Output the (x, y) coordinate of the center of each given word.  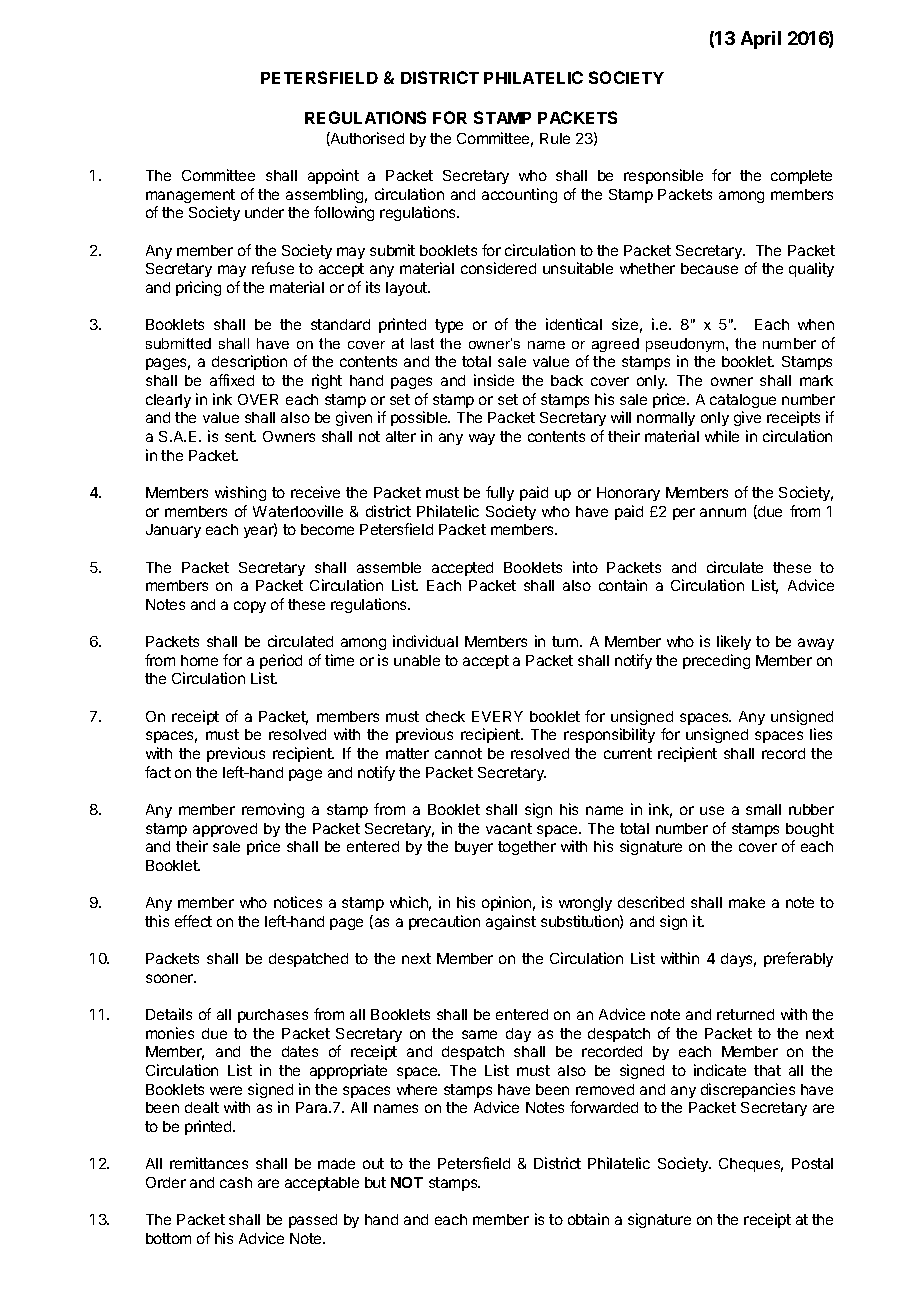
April (761, 40)
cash (236, 1182)
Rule (555, 138)
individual (425, 641)
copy (250, 607)
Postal (812, 1163)
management (190, 196)
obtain (588, 1219)
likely (734, 642)
